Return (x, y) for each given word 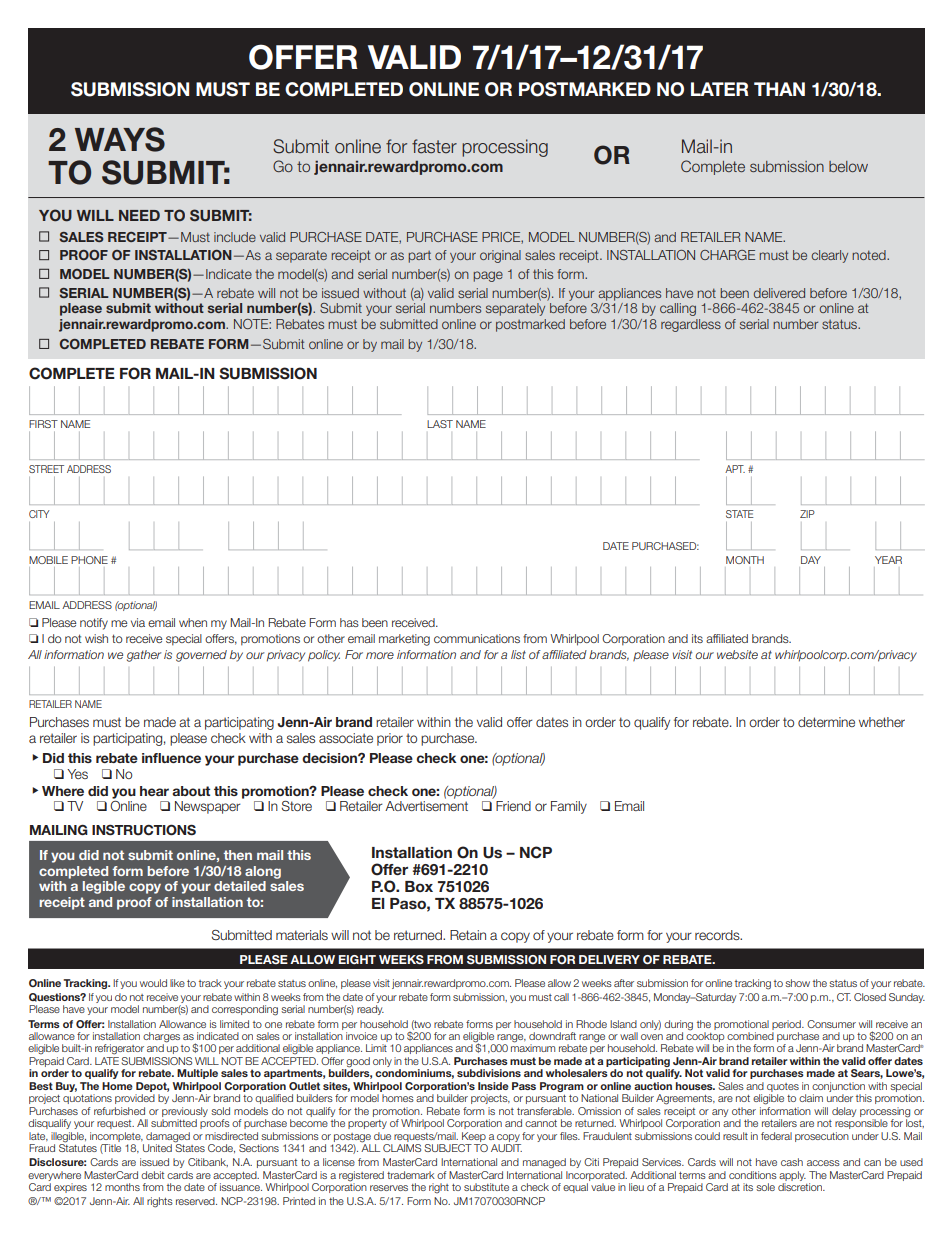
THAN (779, 89)
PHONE (89, 560)
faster (434, 146)
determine (826, 722)
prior (390, 739)
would (153, 983)
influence (171, 758)
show (797, 983)
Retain (468, 935)
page (488, 276)
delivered (779, 293)
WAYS (120, 139)
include (235, 237)
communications (477, 638)
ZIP (807, 514)
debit (152, 1175)
